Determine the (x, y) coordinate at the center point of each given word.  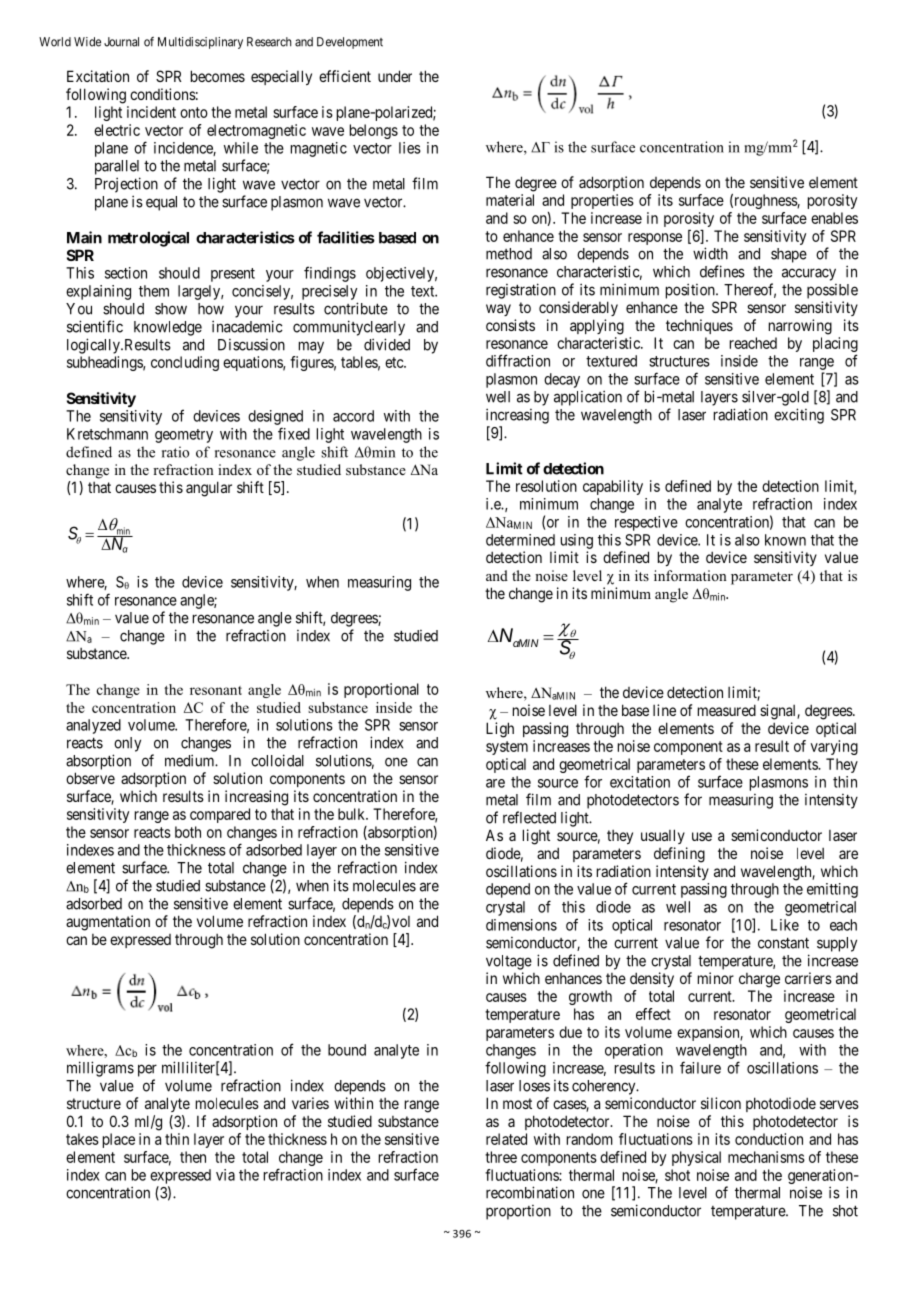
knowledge (168, 328)
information (690, 575)
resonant (216, 690)
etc (395, 362)
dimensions (521, 925)
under (395, 76)
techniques (699, 326)
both (188, 832)
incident (151, 112)
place (119, 1140)
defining (679, 855)
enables (834, 218)
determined (520, 540)
